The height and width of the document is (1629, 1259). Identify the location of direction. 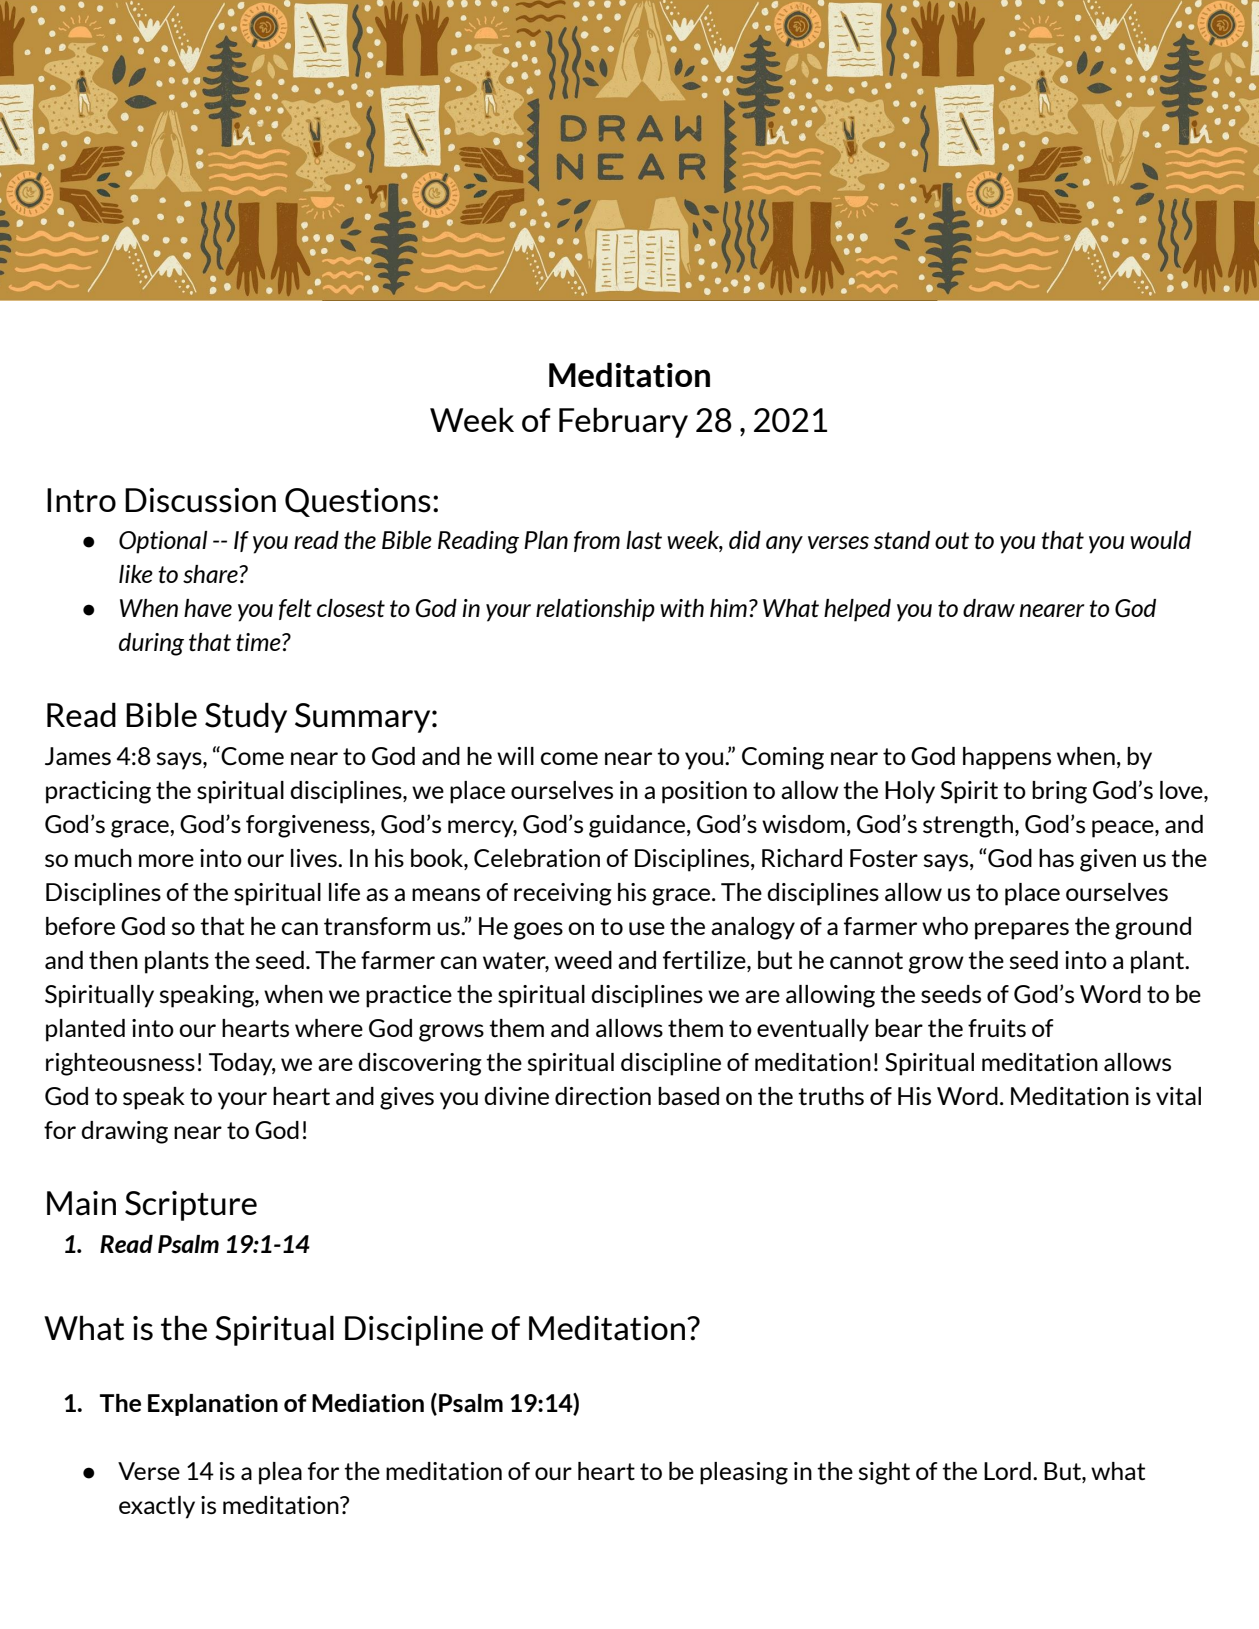
(603, 1096).
